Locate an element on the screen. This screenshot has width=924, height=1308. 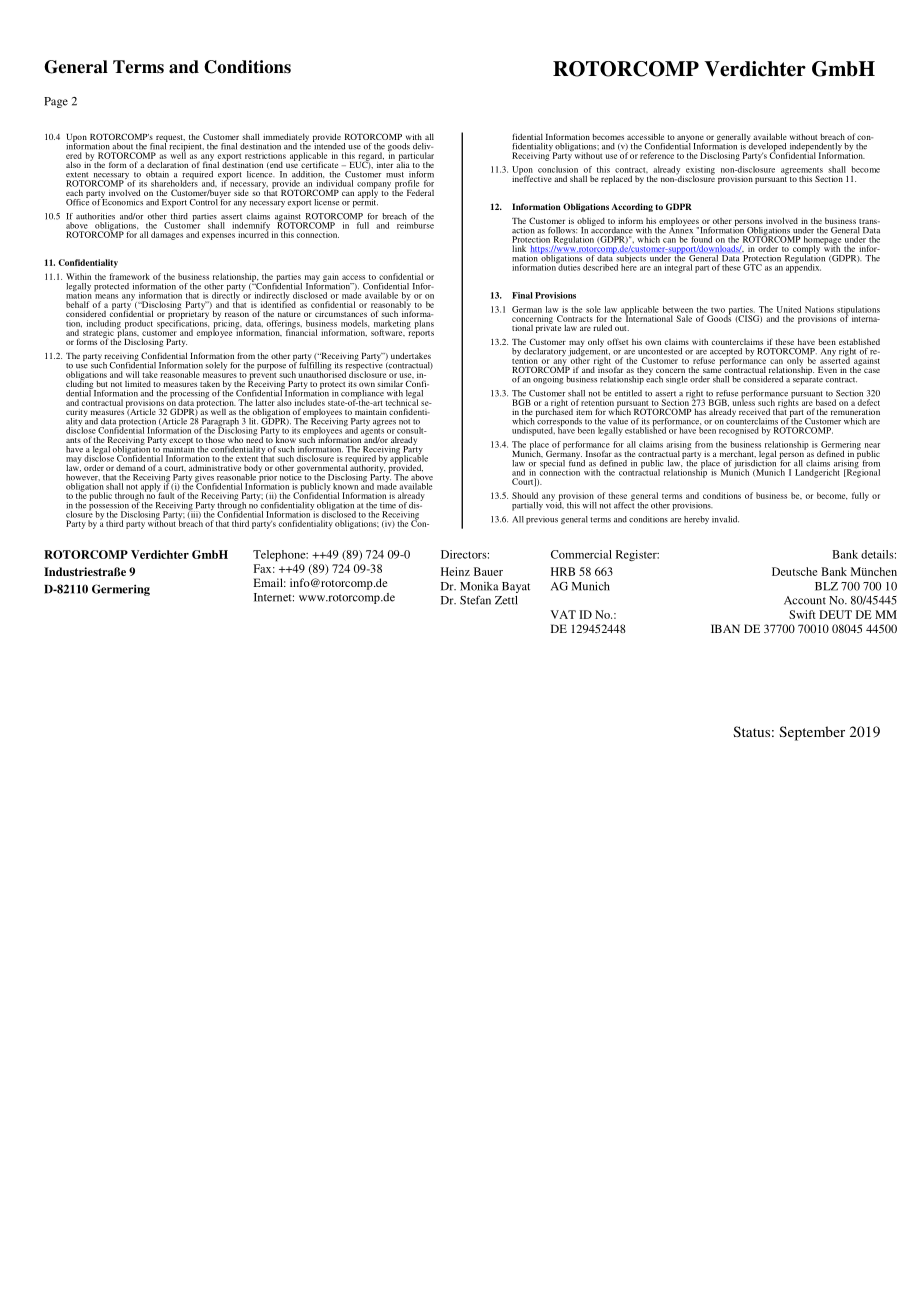
September is located at coordinates (812, 733).
